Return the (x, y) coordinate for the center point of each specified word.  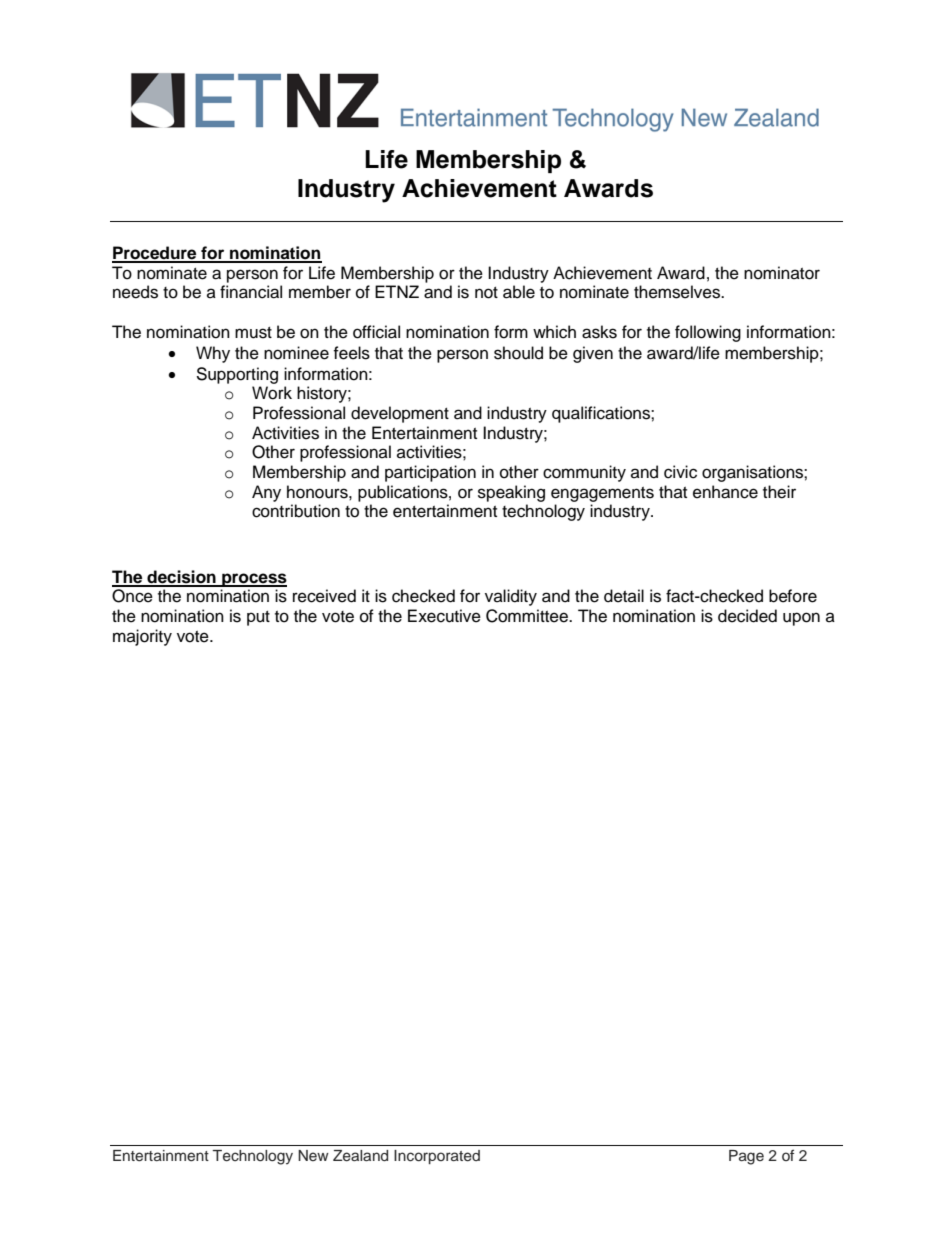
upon (801, 619)
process (253, 580)
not (486, 293)
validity (511, 597)
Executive (444, 616)
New (313, 1155)
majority (142, 637)
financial (251, 292)
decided (747, 616)
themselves (678, 292)
